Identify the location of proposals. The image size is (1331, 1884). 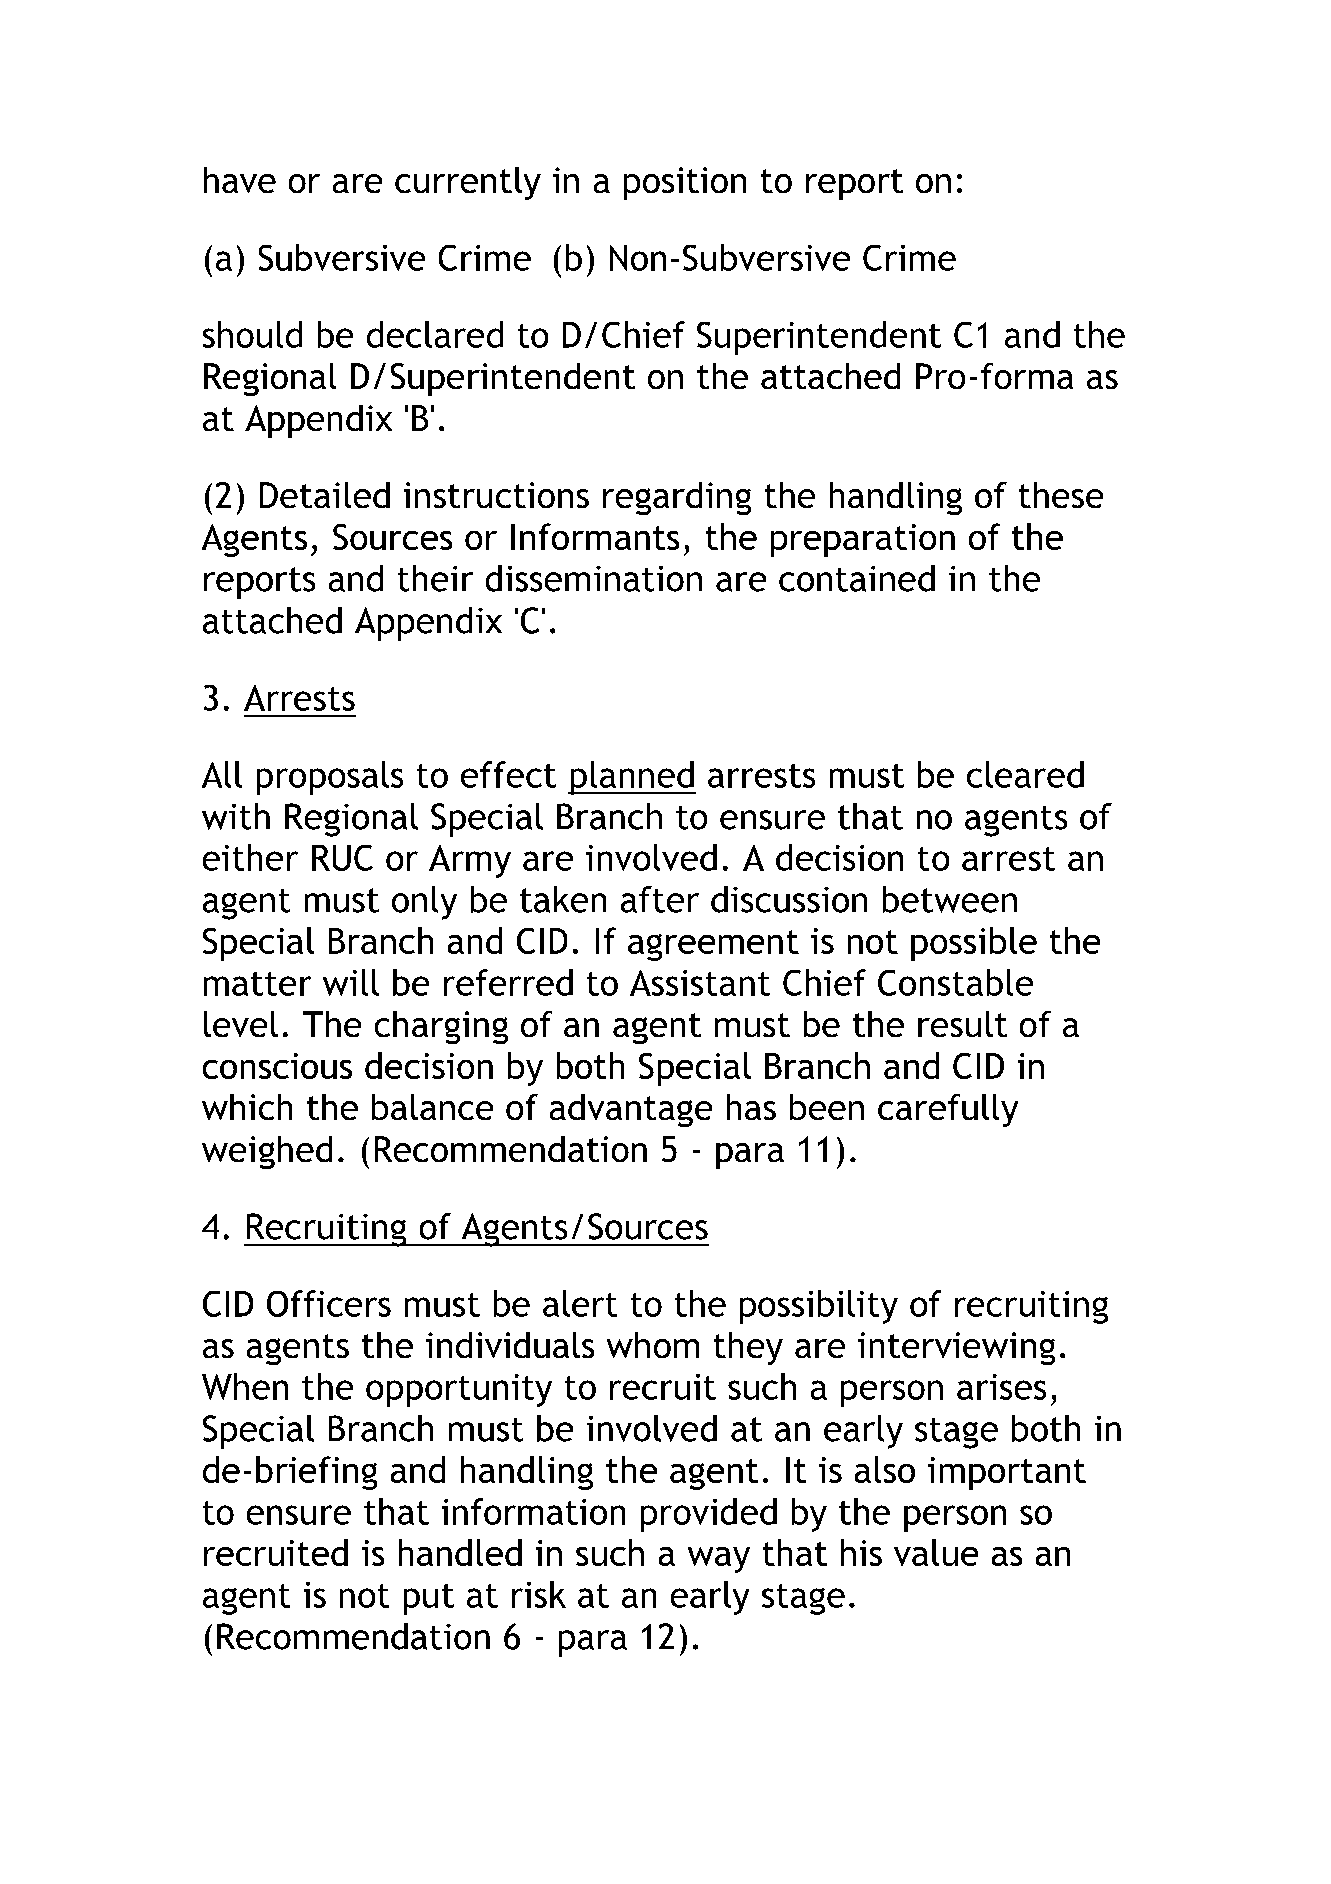
(330, 778).
